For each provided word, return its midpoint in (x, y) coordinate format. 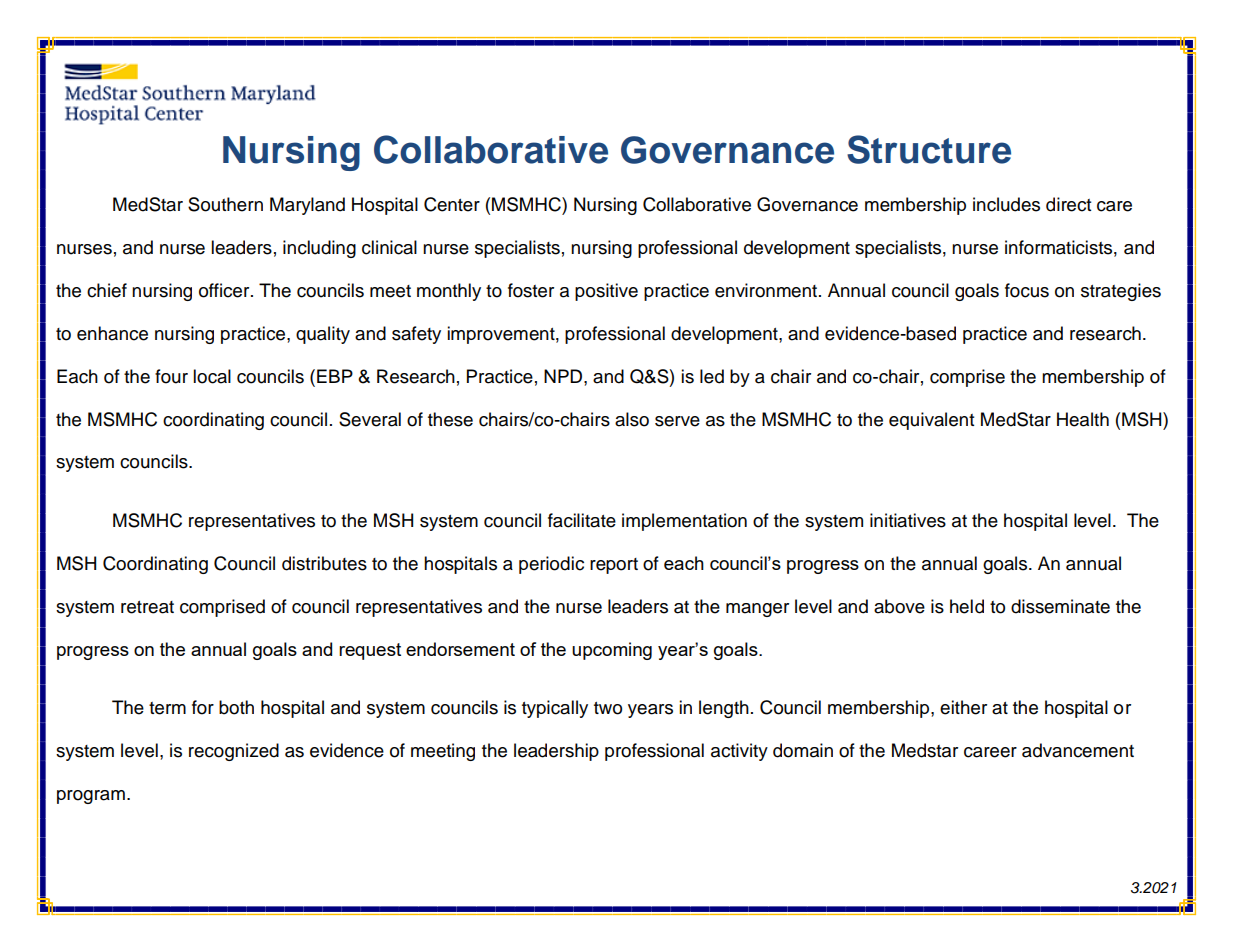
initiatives (908, 520)
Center (452, 204)
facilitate (582, 520)
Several (370, 419)
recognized (234, 752)
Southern (225, 204)
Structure (929, 149)
